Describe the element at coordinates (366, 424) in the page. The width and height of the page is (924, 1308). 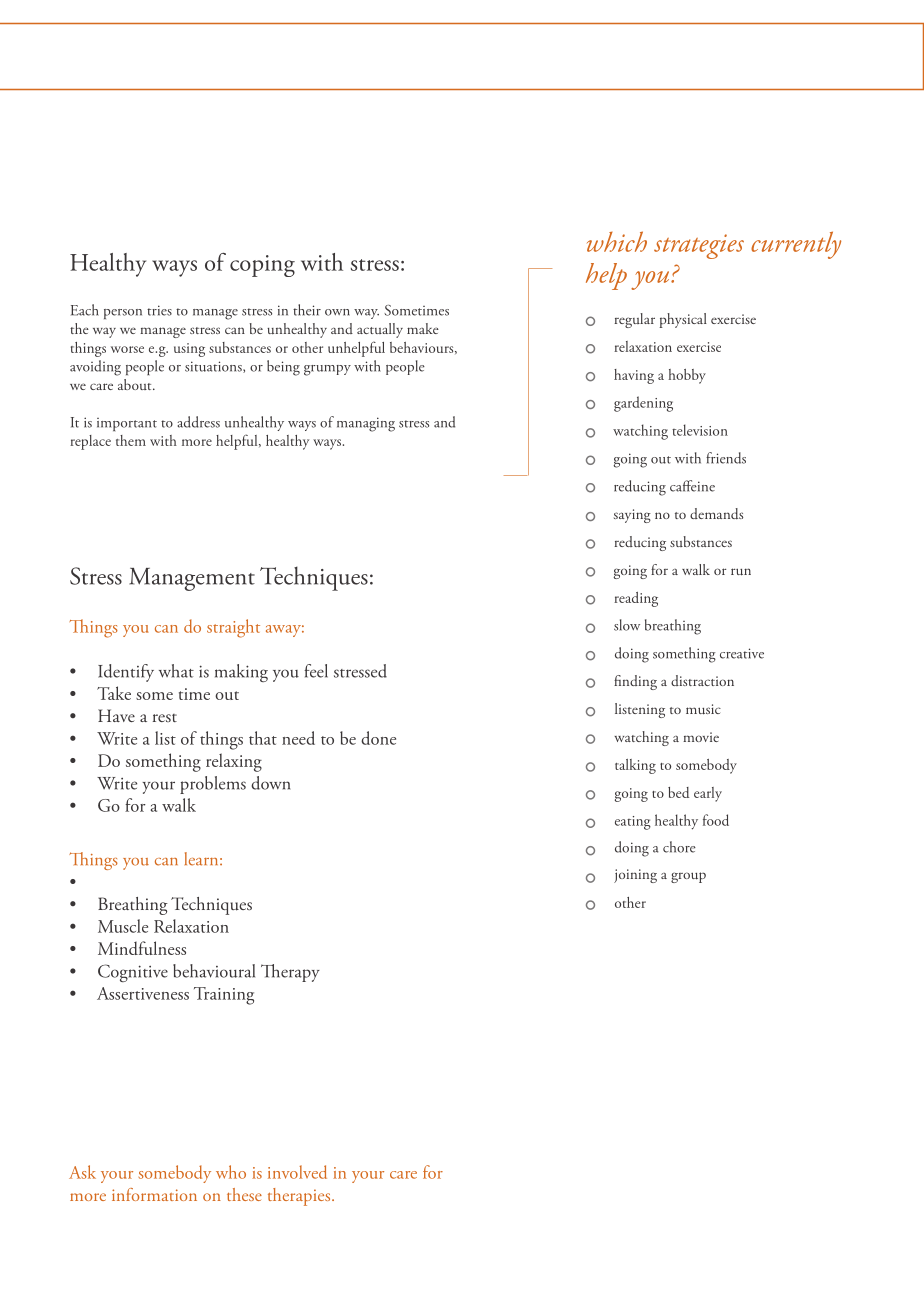
I see `managing` at that location.
